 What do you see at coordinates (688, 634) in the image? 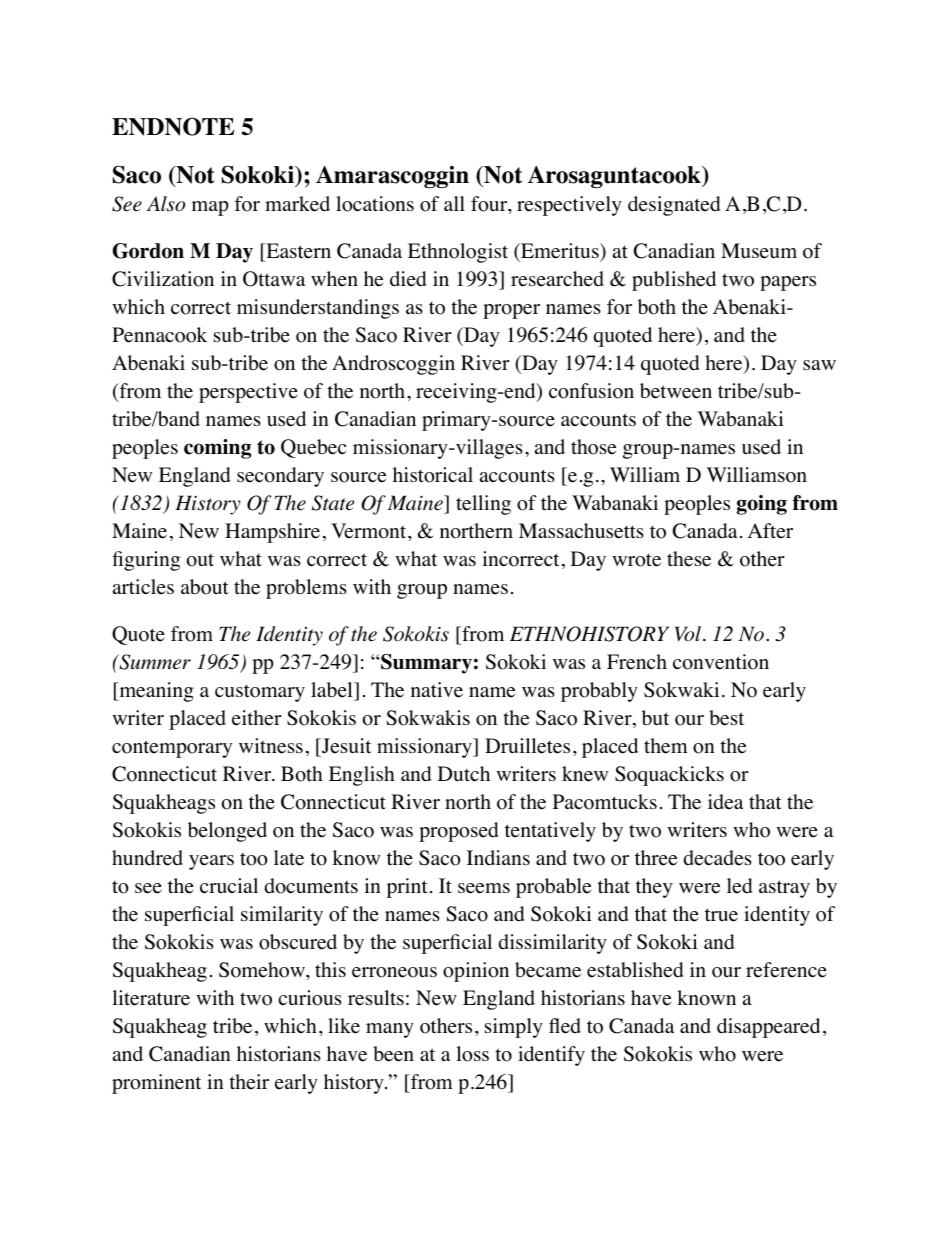
I see `Vol` at bounding box center [688, 634].
